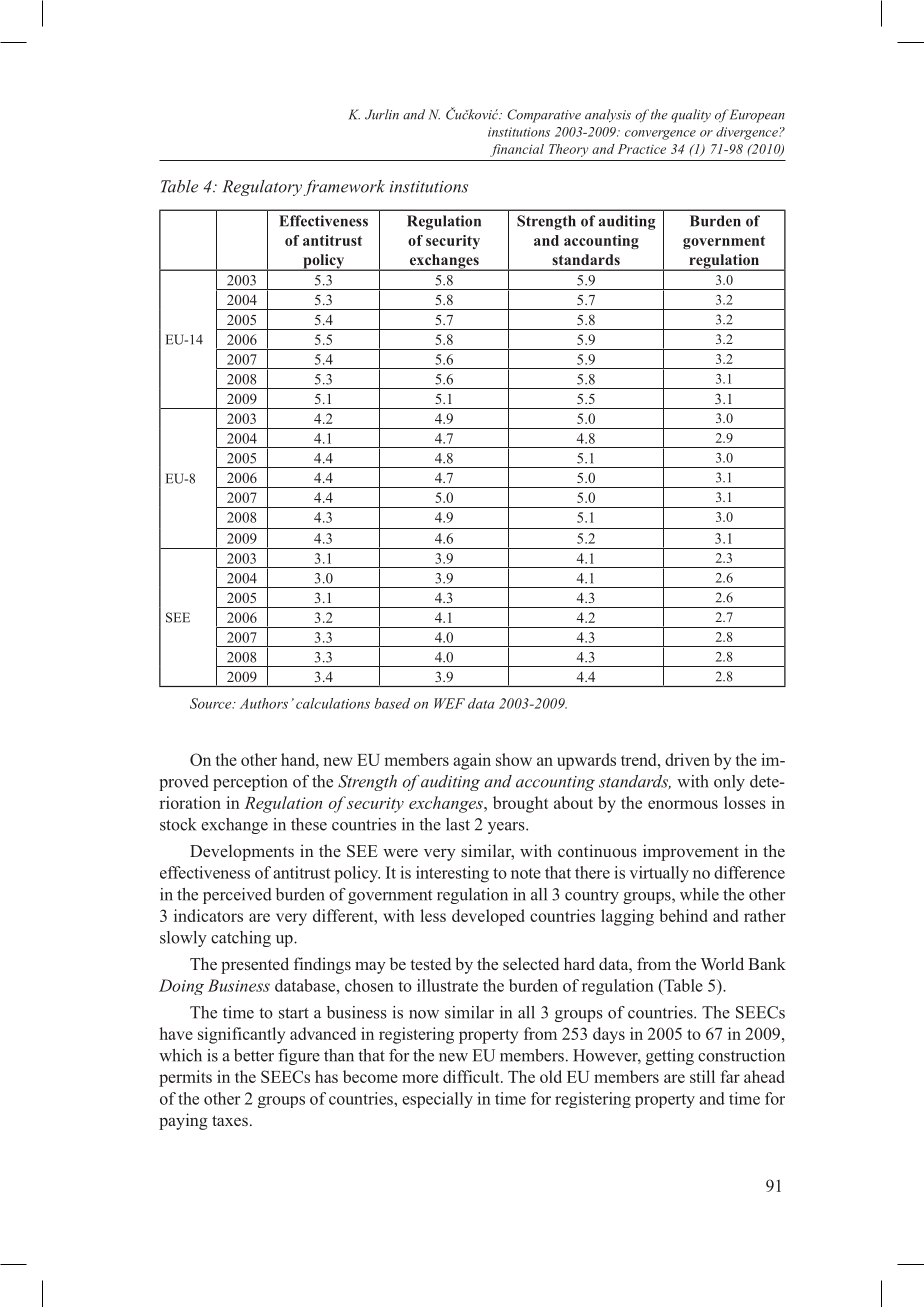  Describe the element at coordinates (642, 149) in the screenshot. I see `Practice` at that location.
